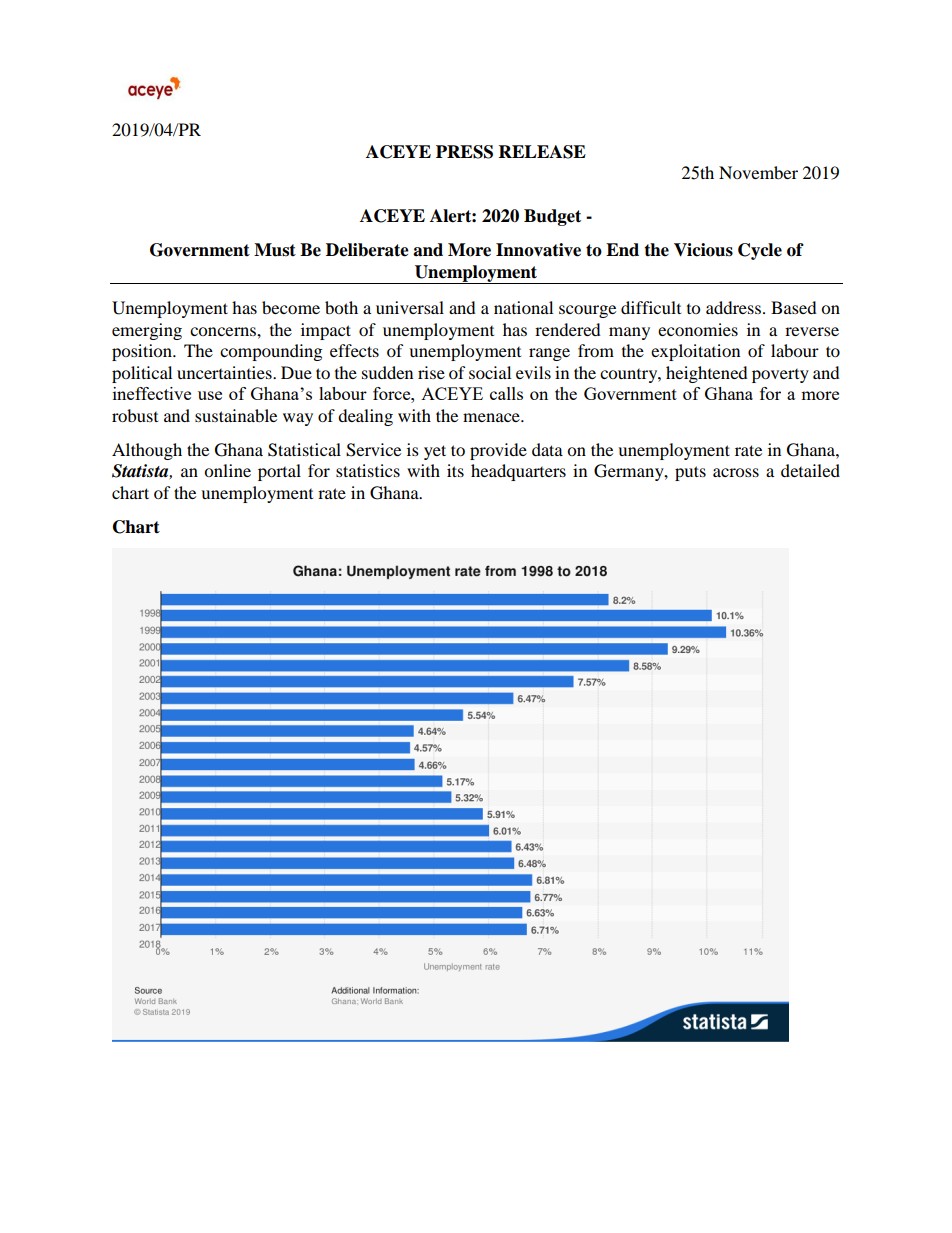  What do you see at coordinates (464, 152) in the screenshot?
I see `PRESS` at bounding box center [464, 152].
